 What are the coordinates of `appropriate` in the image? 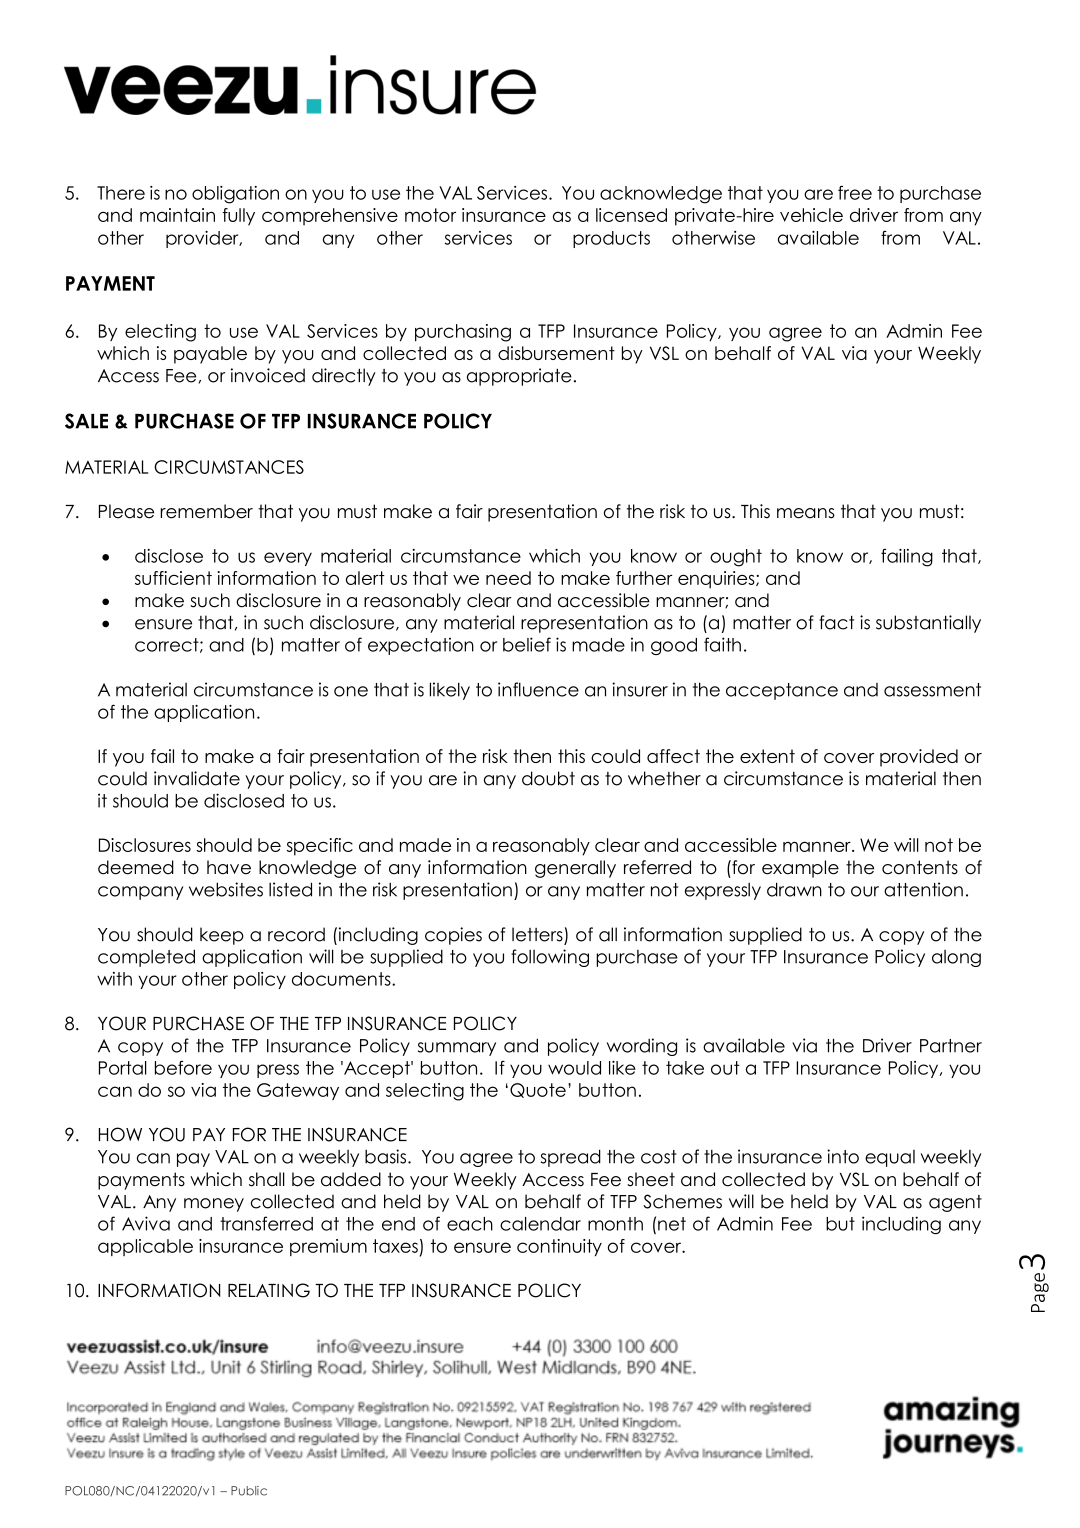 It's located at (519, 377).
